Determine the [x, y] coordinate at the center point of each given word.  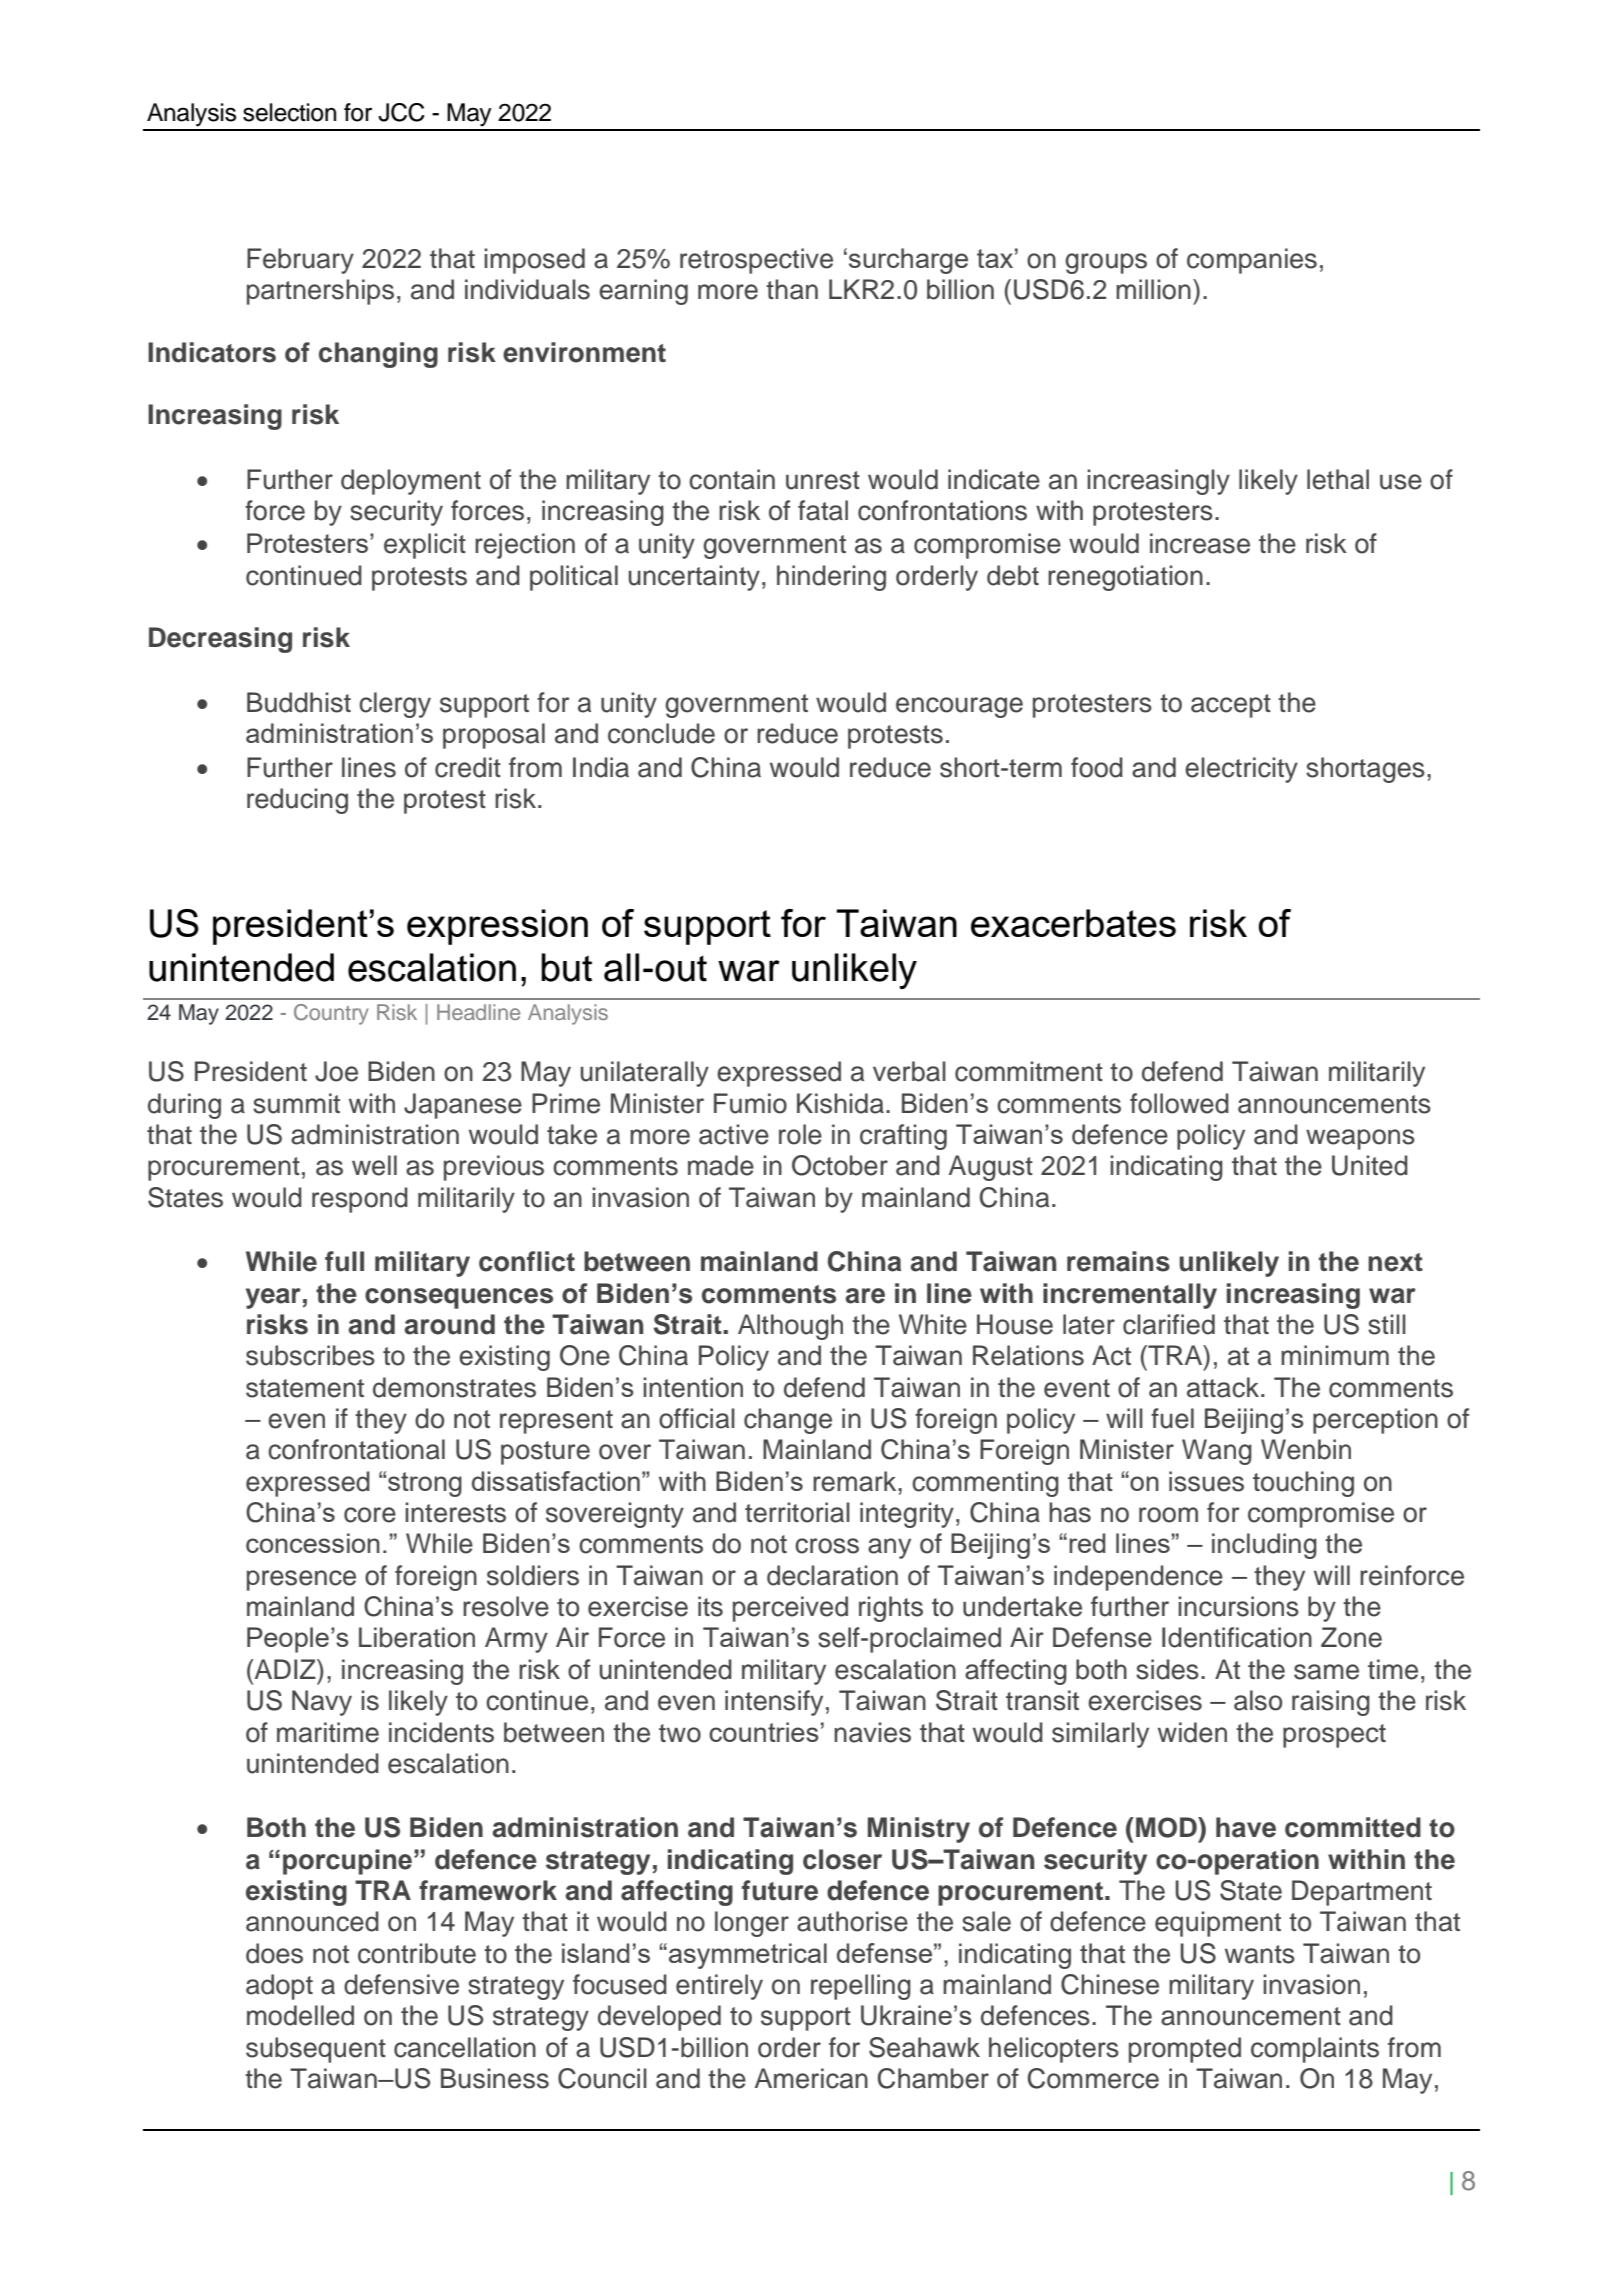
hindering [831, 578]
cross [827, 1546]
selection [289, 112]
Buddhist [299, 702]
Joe [336, 1071]
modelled [300, 2015]
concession [313, 1543]
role [800, 1134]
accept [1231, 706]
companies [1252, 261]
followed [1179, 1103]
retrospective [756, 261]
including [1264, 1546]
